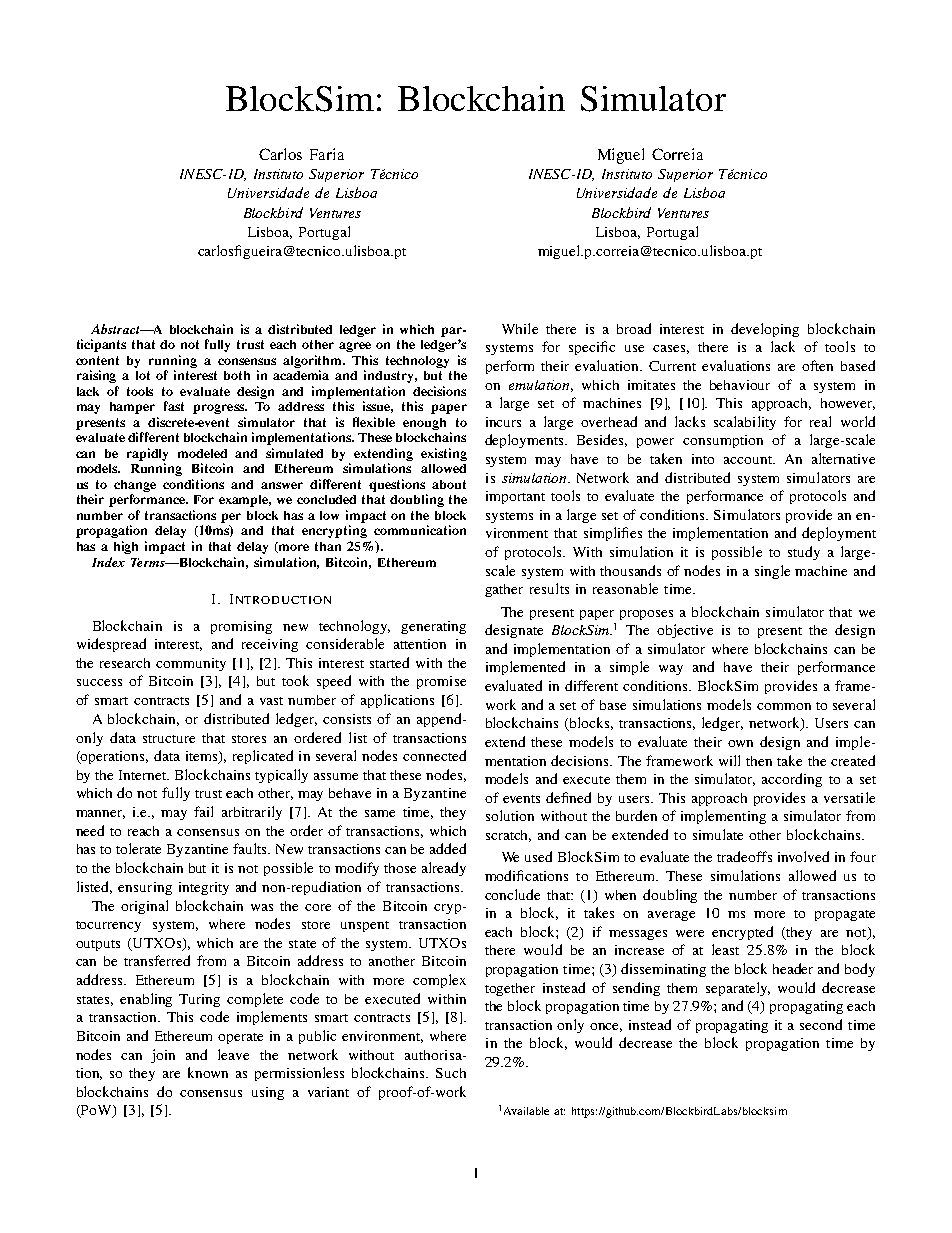 The width and height of the image is (952, 1233). Describe the element at coordinates (208, 1072) in the image. I see `known` at that location.
